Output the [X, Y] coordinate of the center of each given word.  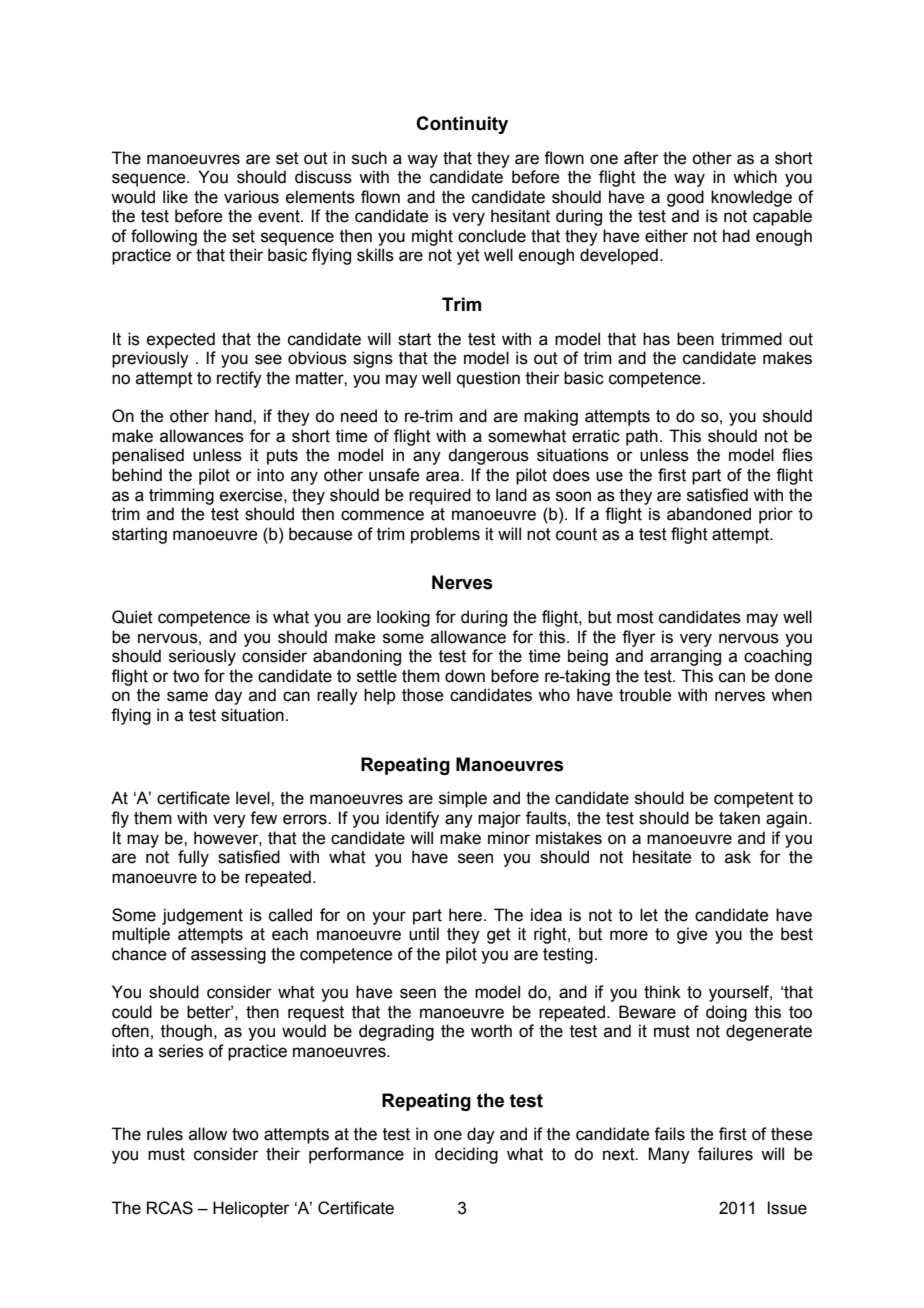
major [499, 819]
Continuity [462, 125]
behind [137, 475]
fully [193, 858]
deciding [466, 1155]
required [440, 496]
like [175, 197]
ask [738, 857]
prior [776, 515]
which [755, 177]
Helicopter [251, 1209]
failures [725, 1154]
